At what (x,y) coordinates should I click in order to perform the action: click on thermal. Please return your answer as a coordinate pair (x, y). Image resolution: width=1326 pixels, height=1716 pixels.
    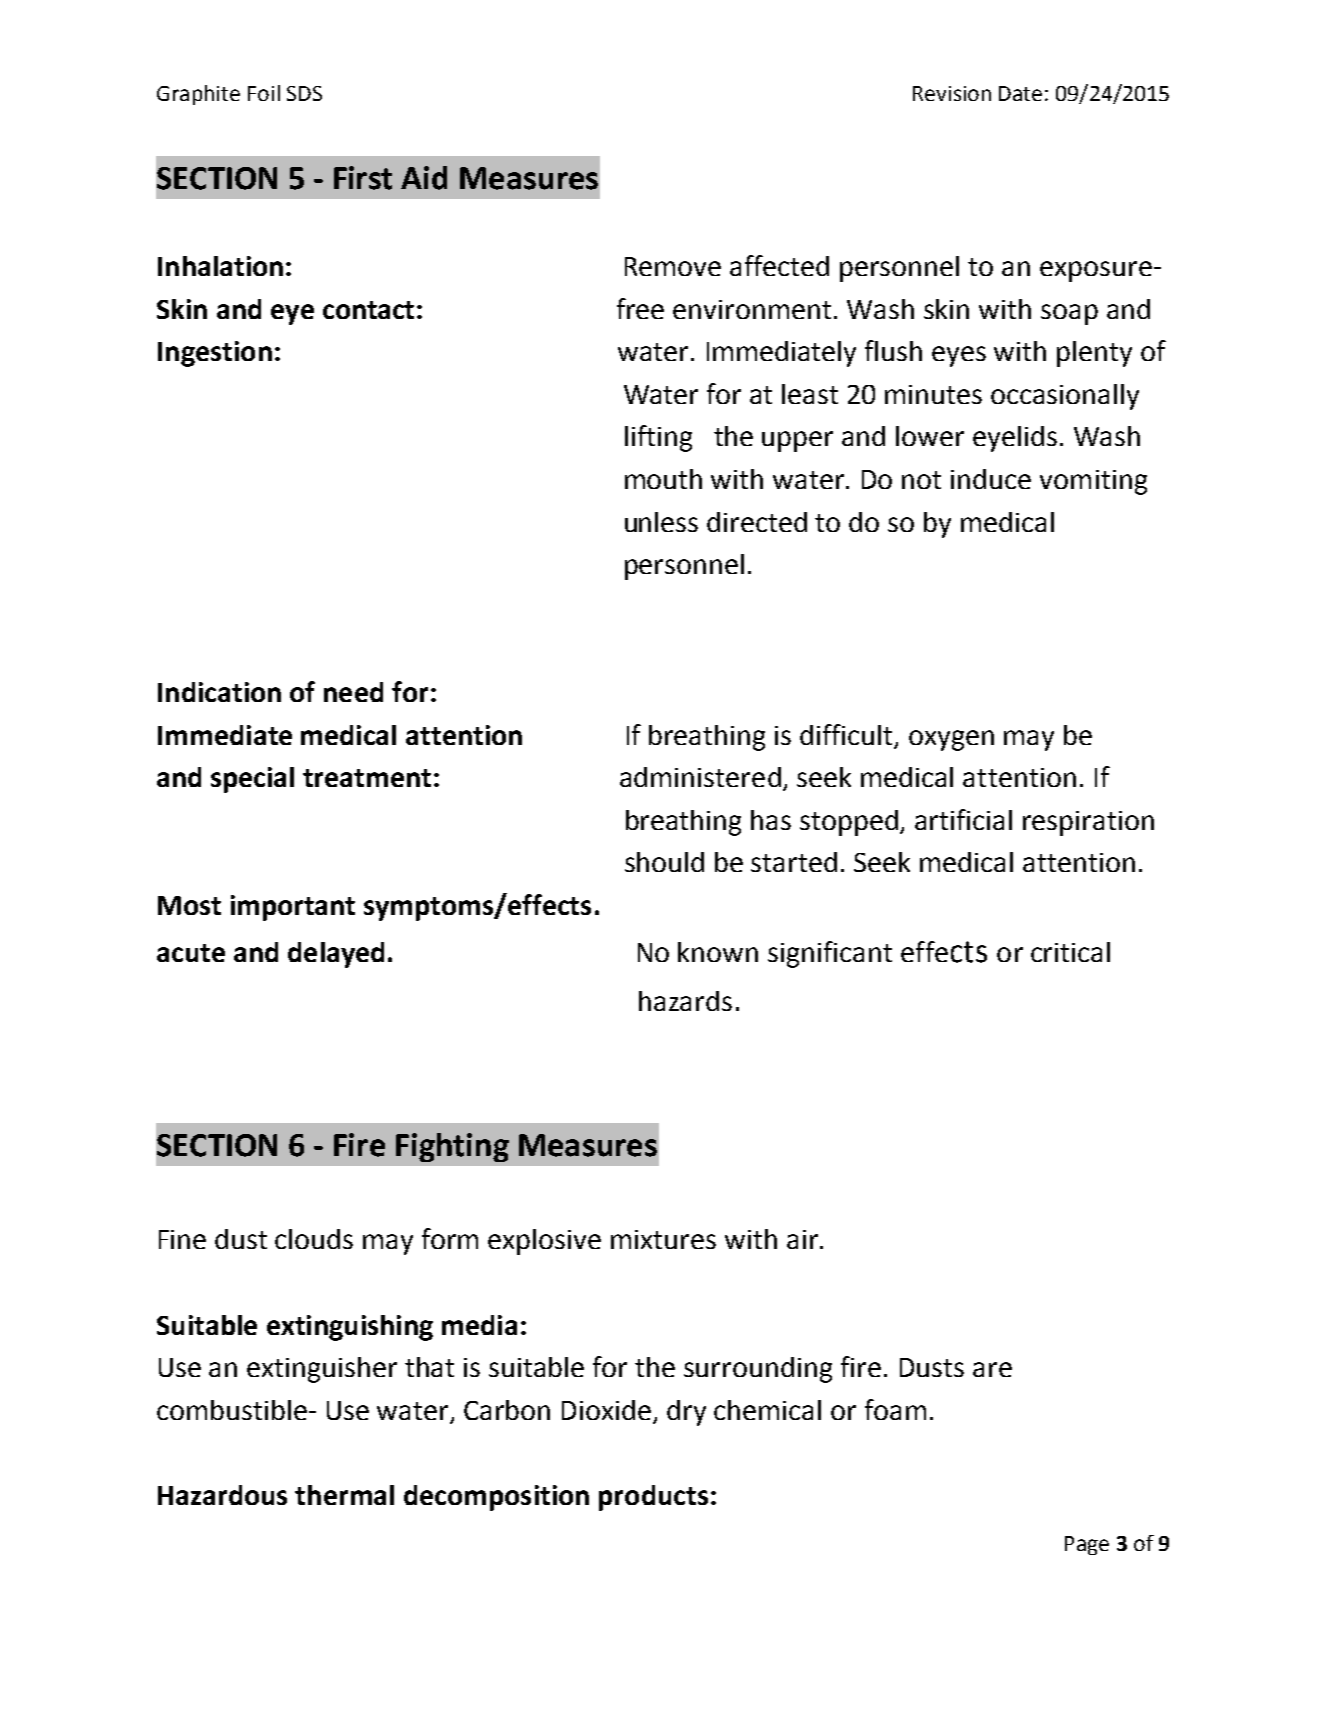
    Looking at the image, I should click on (344, 1495).
